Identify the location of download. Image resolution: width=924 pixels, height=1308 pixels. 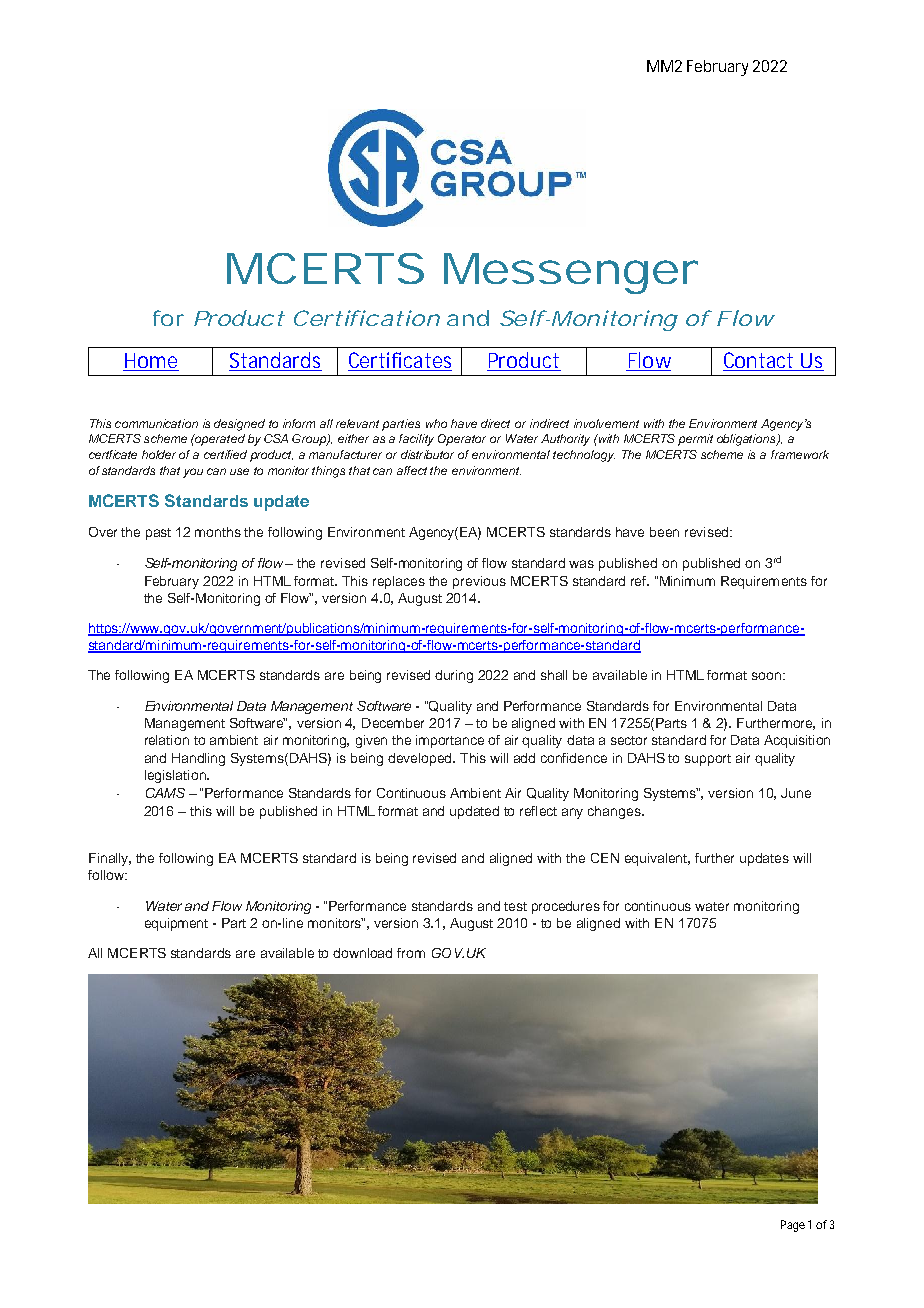
(362, 953).
